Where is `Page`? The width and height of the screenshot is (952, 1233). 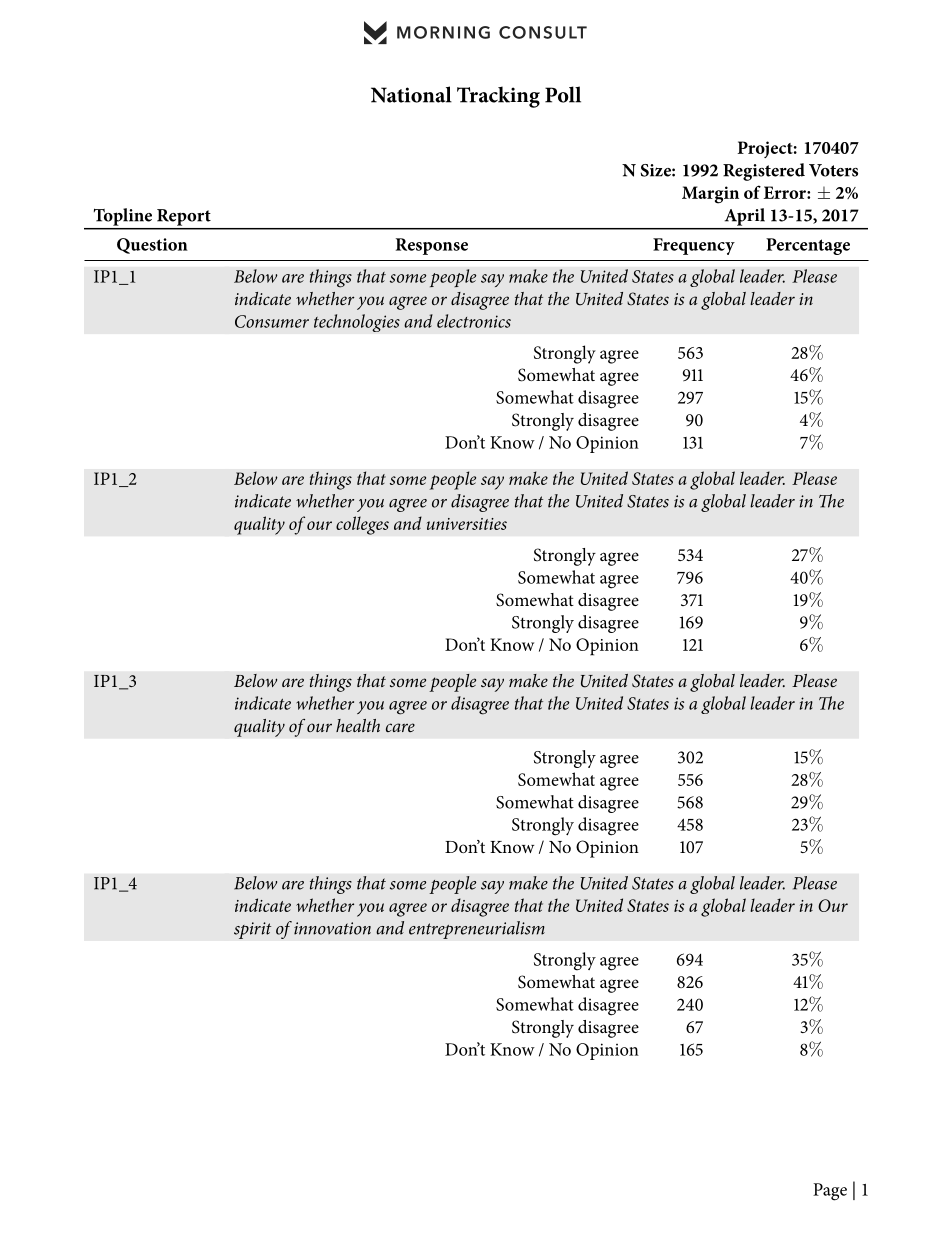 Page is located at coordinates (830, 1192).
